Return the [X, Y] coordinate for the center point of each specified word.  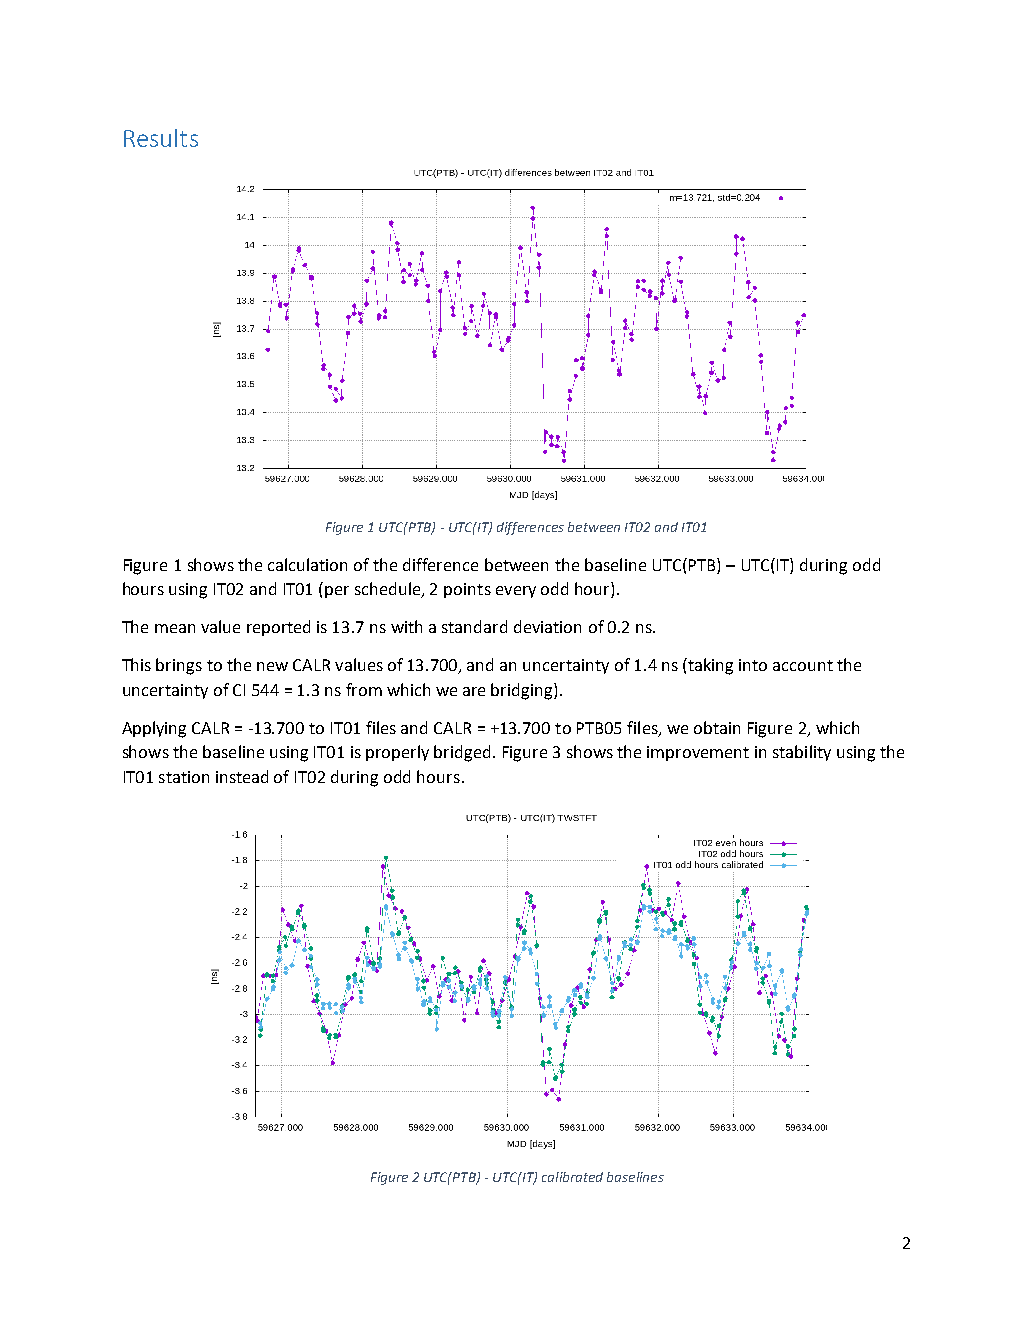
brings [179, 666]
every [516, 592]
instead [242, 776]
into [753, 665]
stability [802, 753]
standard [474, 626]
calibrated [572, 1177]
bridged [462, 753]
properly [397, 753]
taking [709, 666]
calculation [307, 564]
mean [175, 628]
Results [161, 138]
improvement [698, 753]
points [467, 590]
